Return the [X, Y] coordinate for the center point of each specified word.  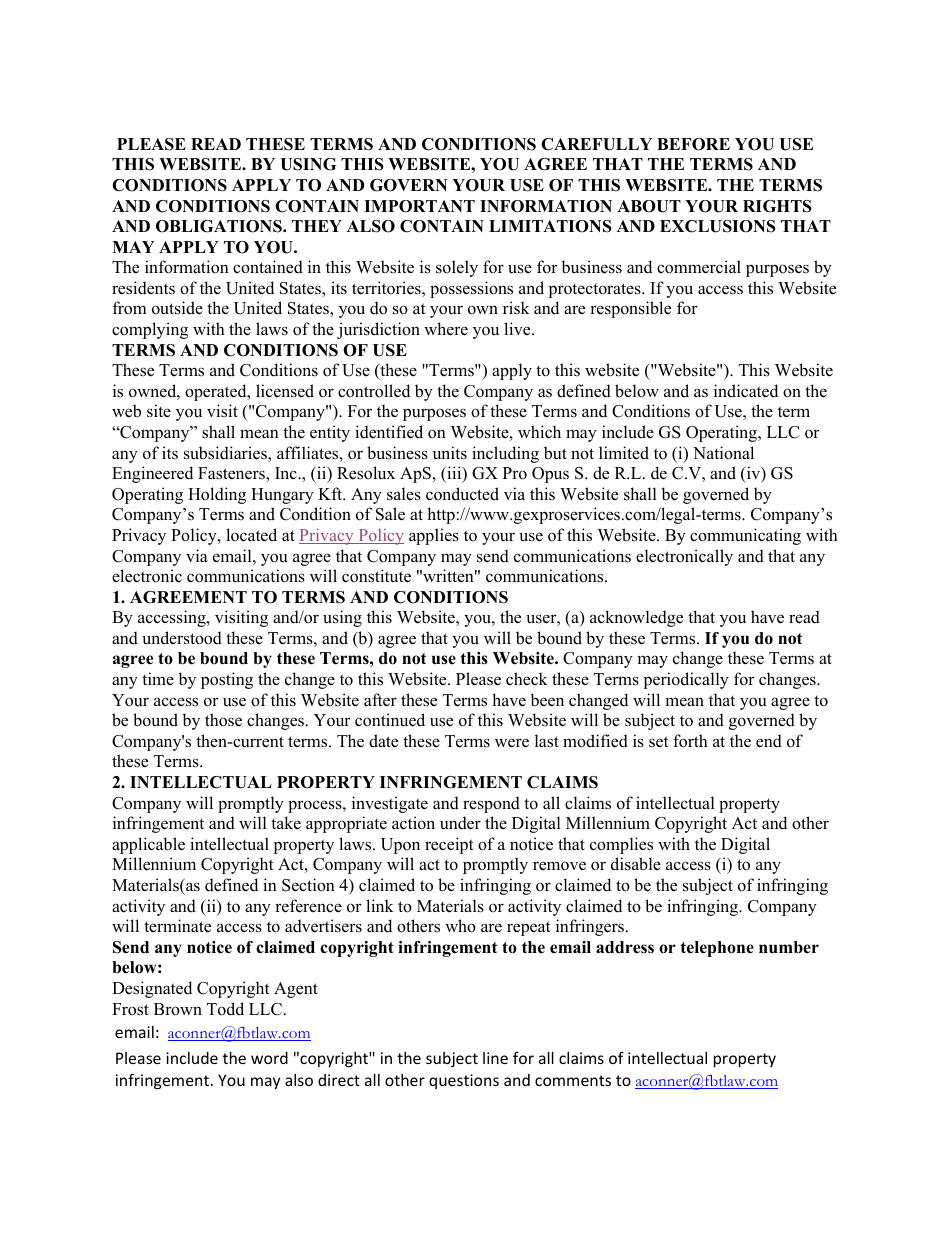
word [269, 1058]
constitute [376, 576]
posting [227, 680]
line [495, 1058]
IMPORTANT [419, 206]
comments [573, 1080]
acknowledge [636, 618]
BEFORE [693, 144]
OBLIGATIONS [220, 226]
